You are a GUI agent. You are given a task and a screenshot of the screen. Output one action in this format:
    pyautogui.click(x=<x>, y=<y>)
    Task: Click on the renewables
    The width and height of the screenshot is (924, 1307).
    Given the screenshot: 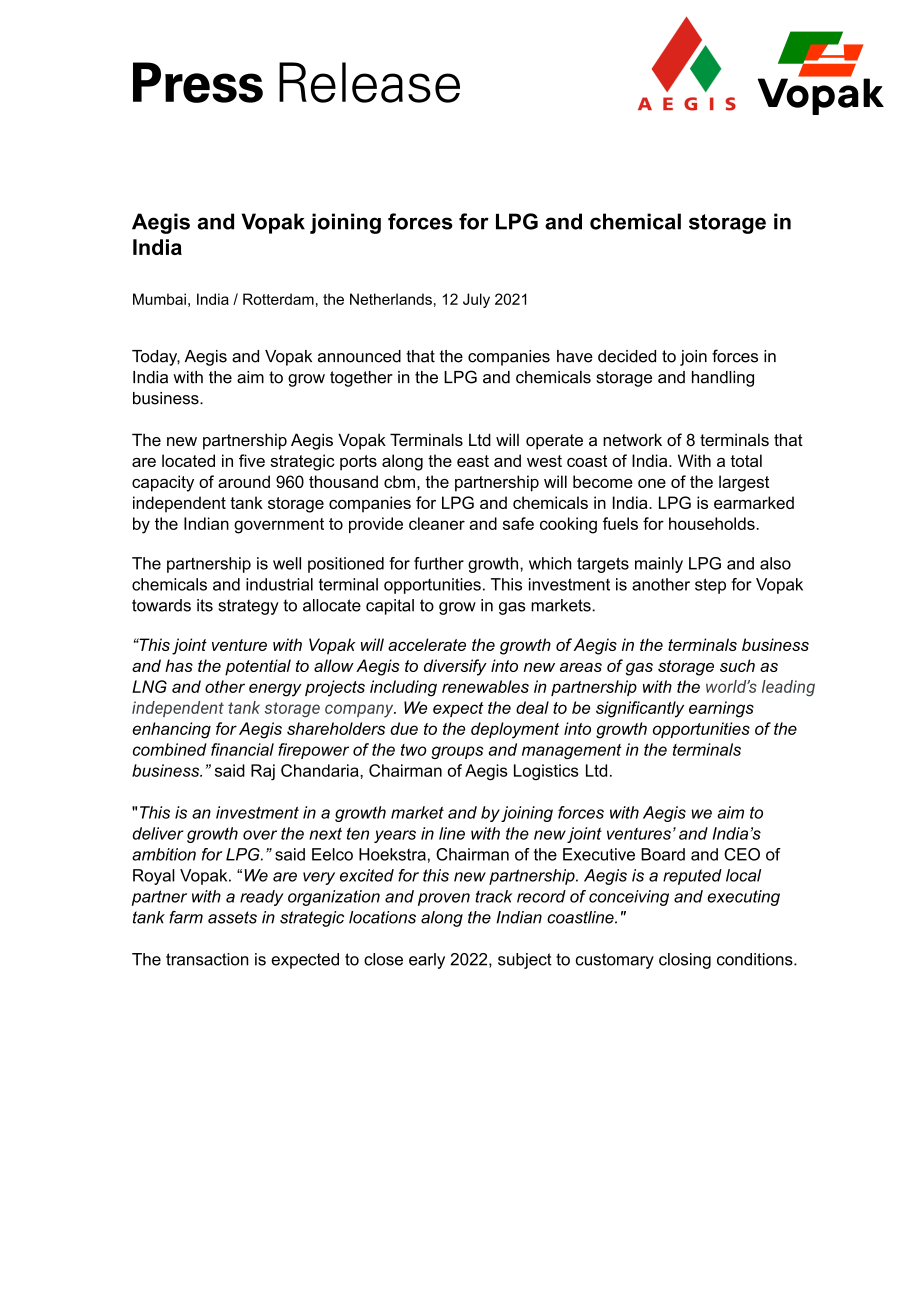 What is the action you would take?
    pyautogui.click(x=485, y=686)
